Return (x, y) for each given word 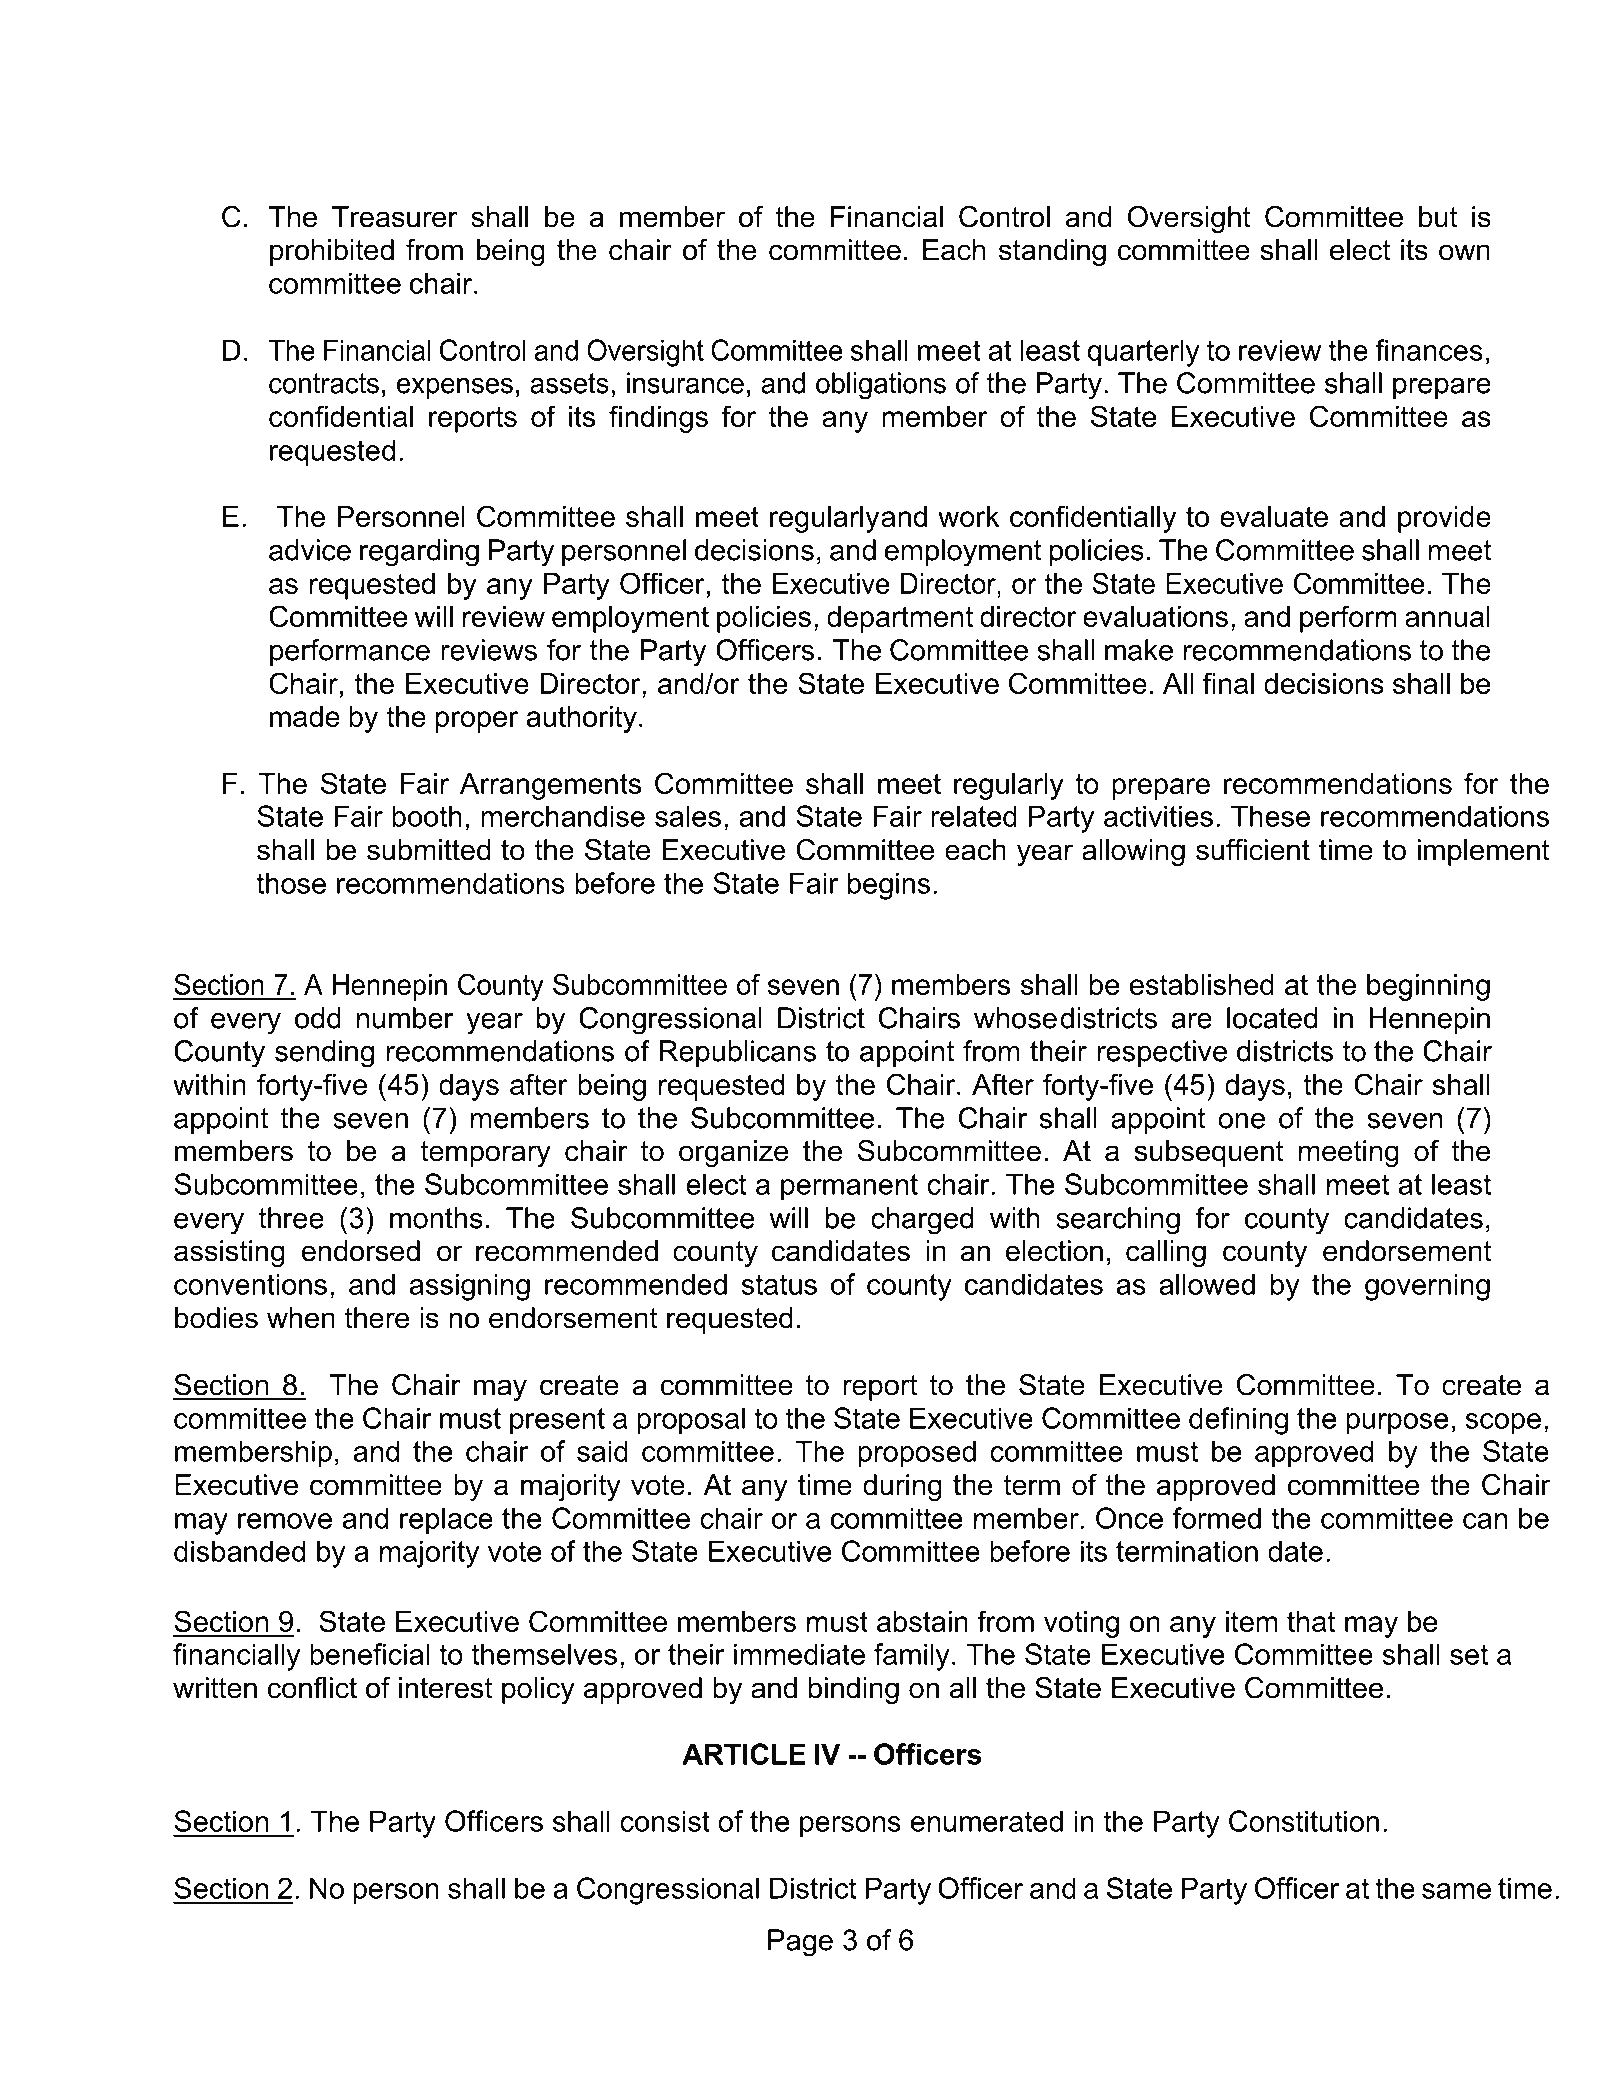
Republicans (737, 1053)
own (1464, 252)
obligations (881, 386)
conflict (312, 1688)
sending (324, 1054)
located (1272, 1018)
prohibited (332, 252)
